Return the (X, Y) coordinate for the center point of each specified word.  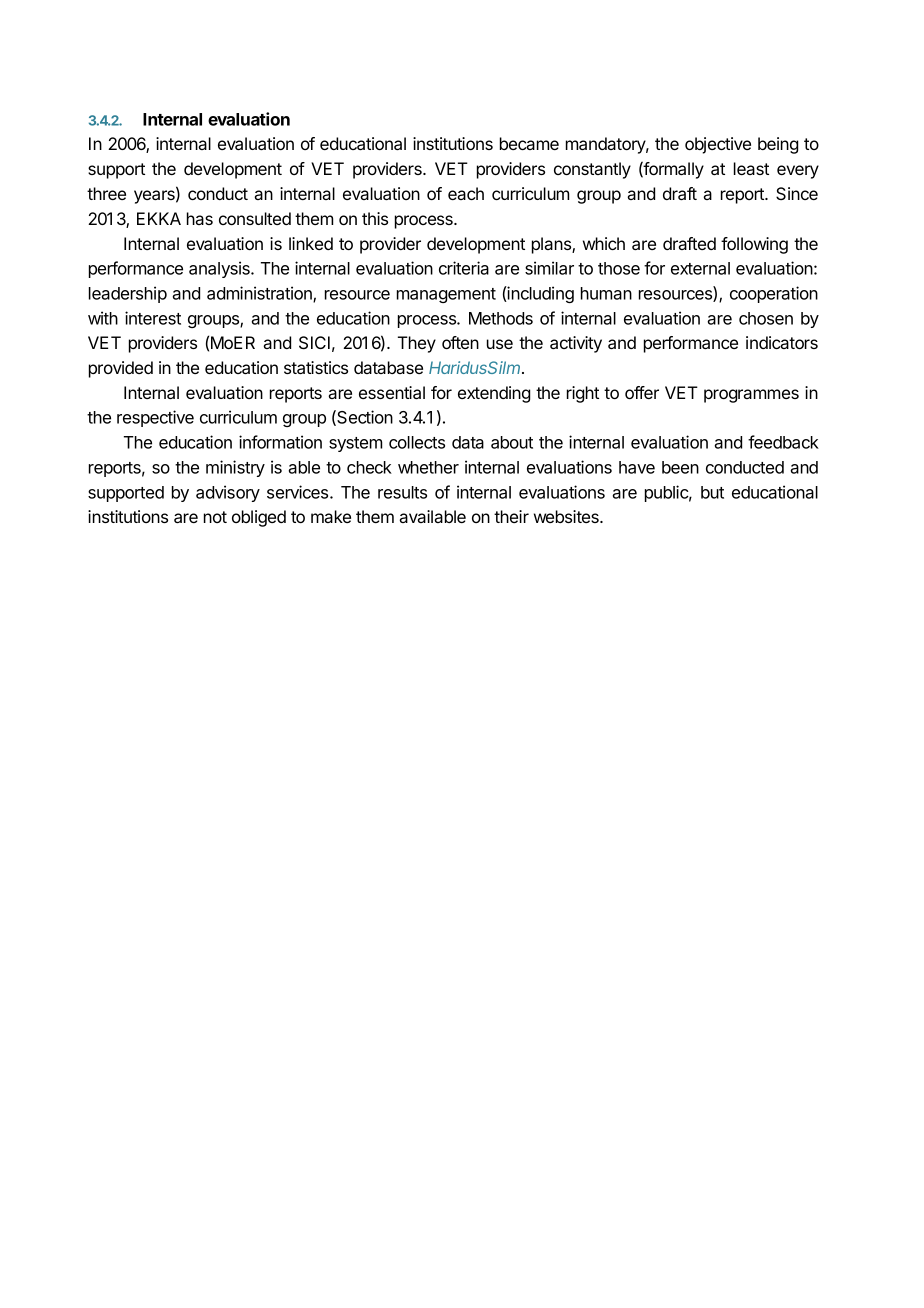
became (529, 143)
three (106, 193)
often (460, 342)
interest (153, 318)
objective (718, 145)
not (215, 517)
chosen (766, 318)
